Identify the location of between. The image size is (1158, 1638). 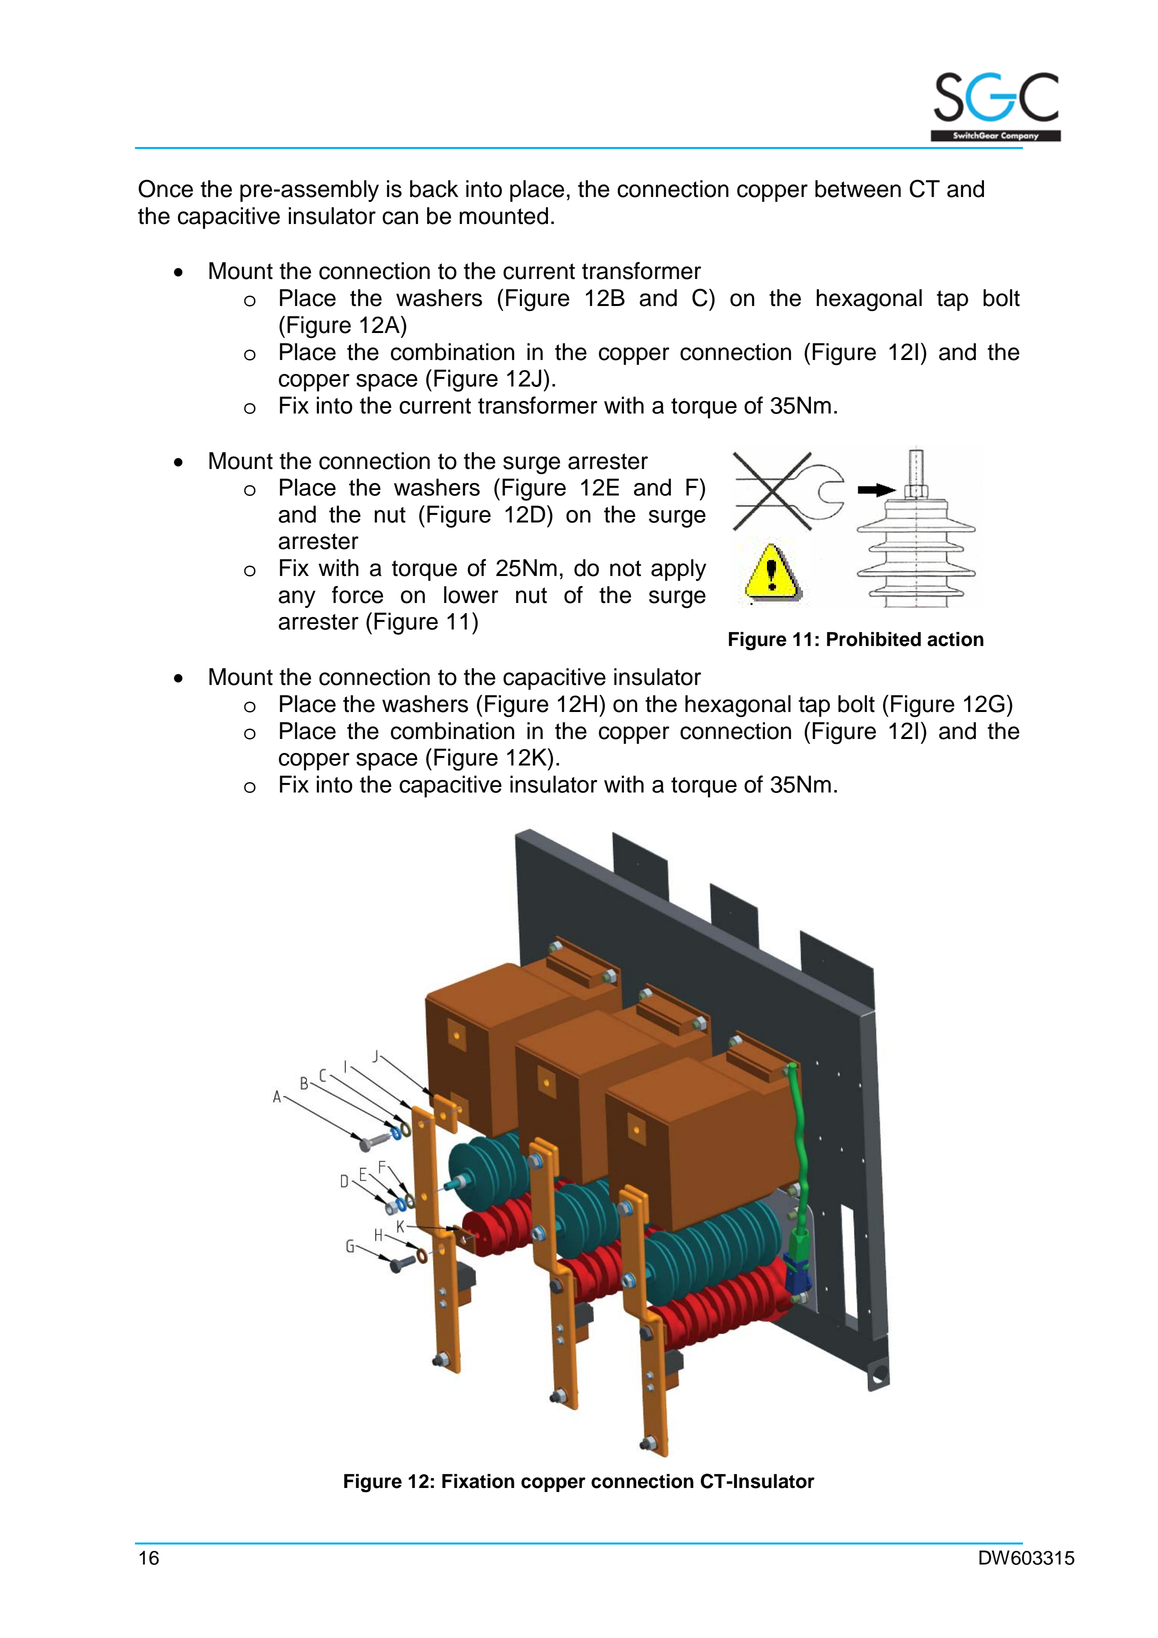
(858, 189).
